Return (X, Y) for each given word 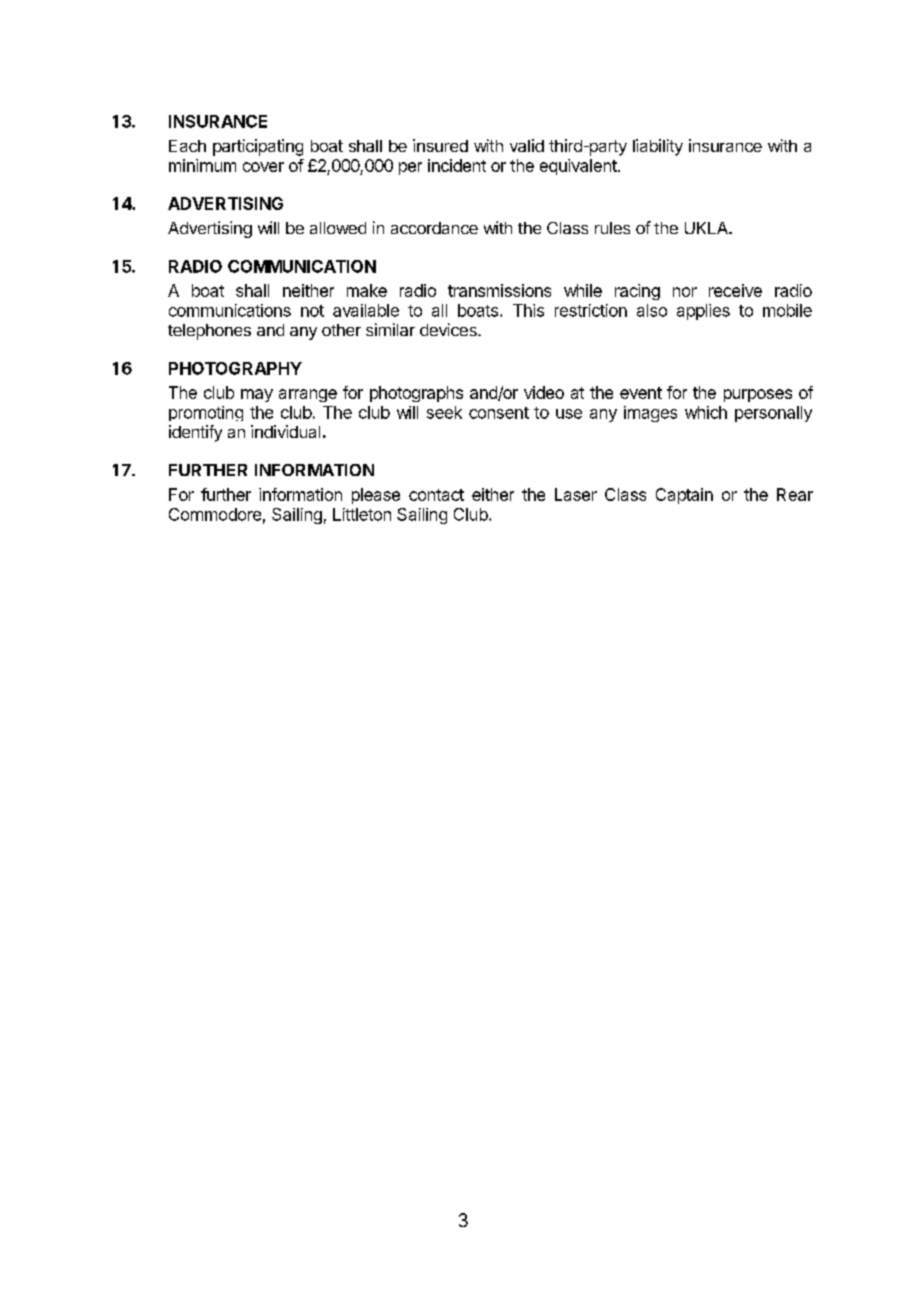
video (544, 392)
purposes (758, 395)
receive (735, 290)
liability (658, 147)
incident (457, 165)
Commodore (215, 514)
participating (258, 147)
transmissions (499, 290)
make (367, 290)
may (257, 395)
